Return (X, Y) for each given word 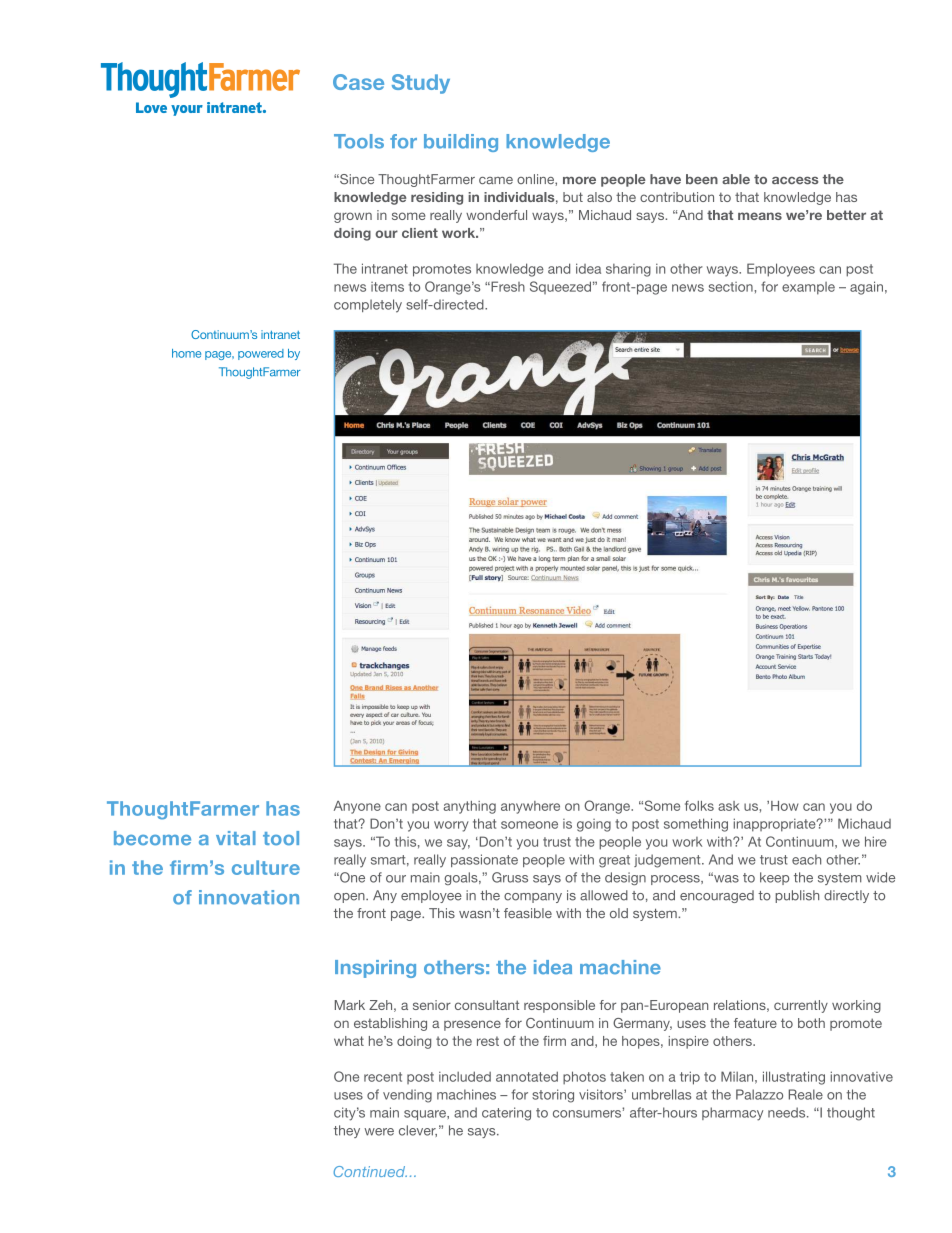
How (785, 806)
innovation (249, 897)
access (795, 181)
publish (797, 896)
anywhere (530, 807)
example (808, 288)
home (186, 353)
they (347, 1131)
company (533, 898)
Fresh (507, 286)
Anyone (357, 807)
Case (358, 82)
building (461, 143)
